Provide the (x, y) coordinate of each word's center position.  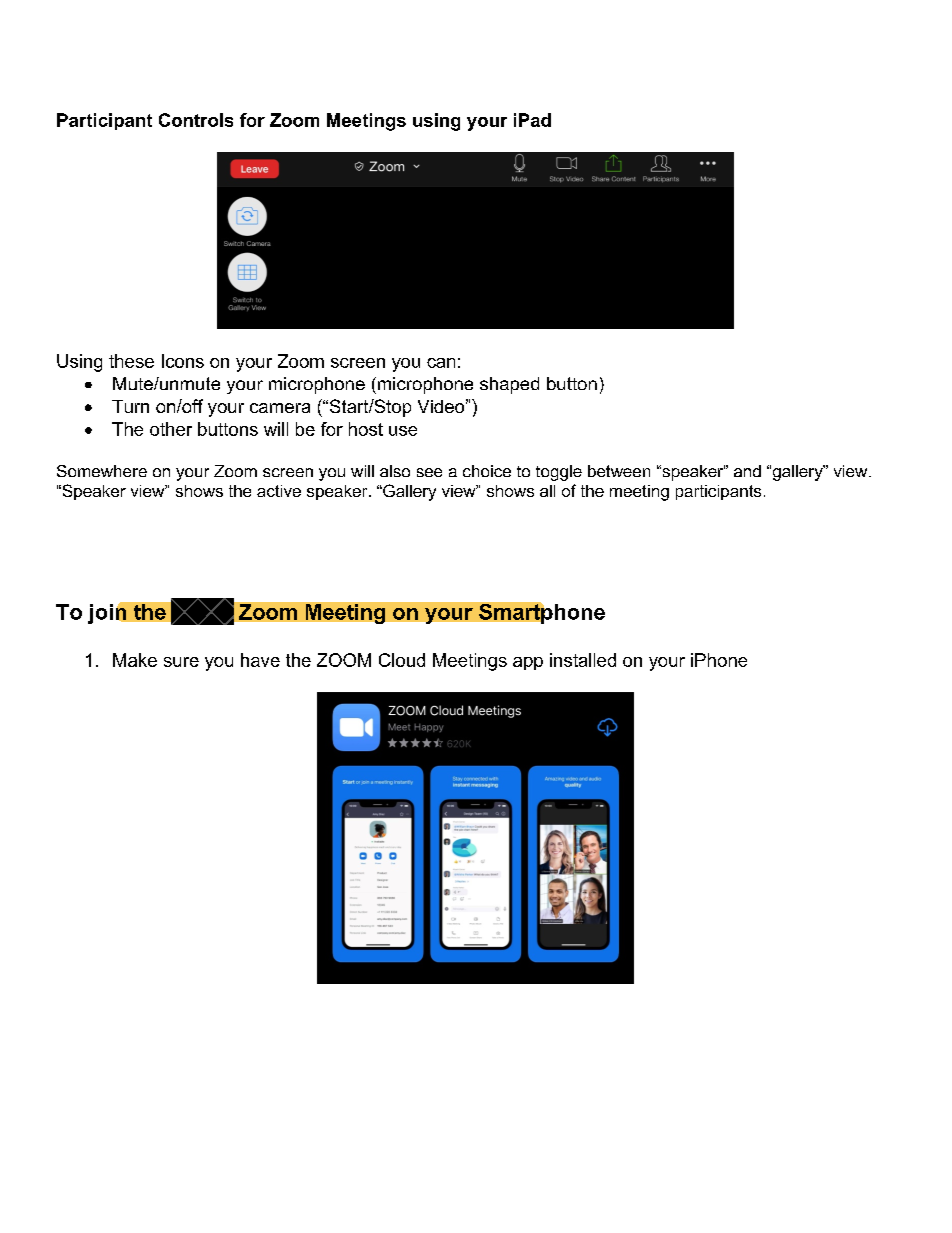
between (619, 471)
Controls (196, 120)
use (403, 431)
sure (181, 662)
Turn (130, 406)
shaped (509, 385)
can (441, 363)
